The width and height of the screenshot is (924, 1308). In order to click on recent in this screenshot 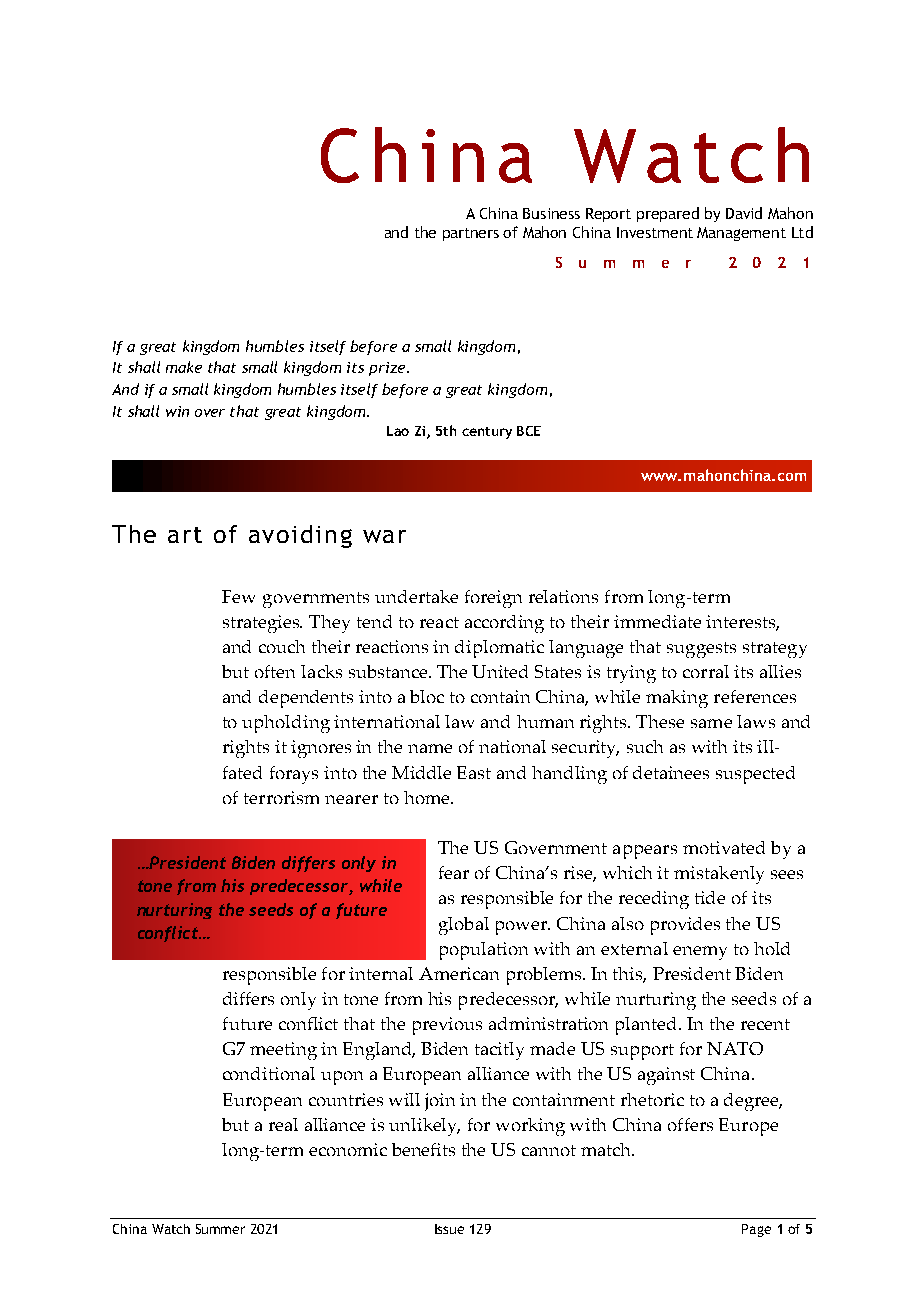, I will do `click(765, 1024)`.
